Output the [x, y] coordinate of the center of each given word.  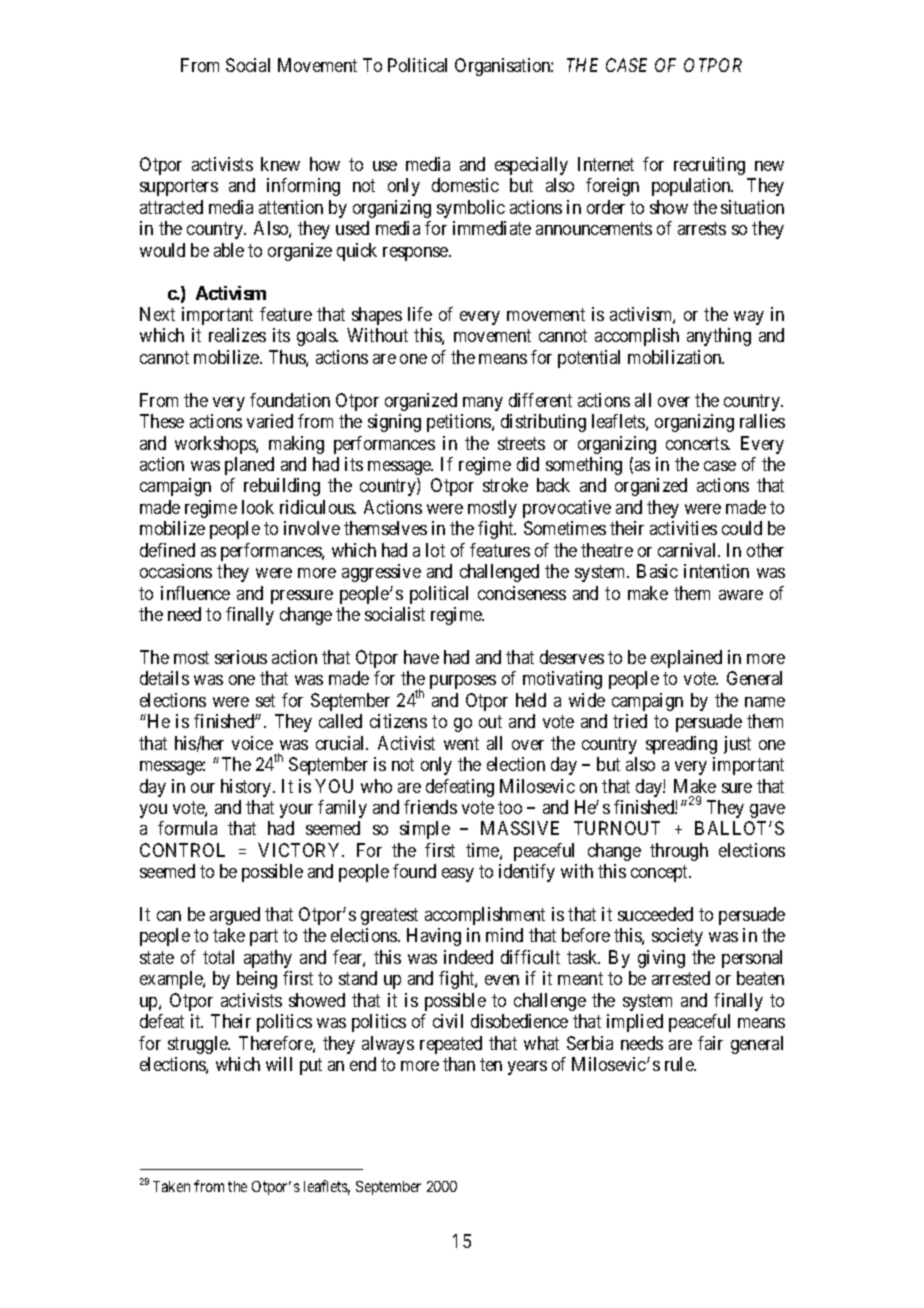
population [692, 187]
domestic [465, 185]
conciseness [522, 593]
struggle [199, 1045]
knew [280, 164]
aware [741, 595]
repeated [451, 1045]
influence [195, 593]
